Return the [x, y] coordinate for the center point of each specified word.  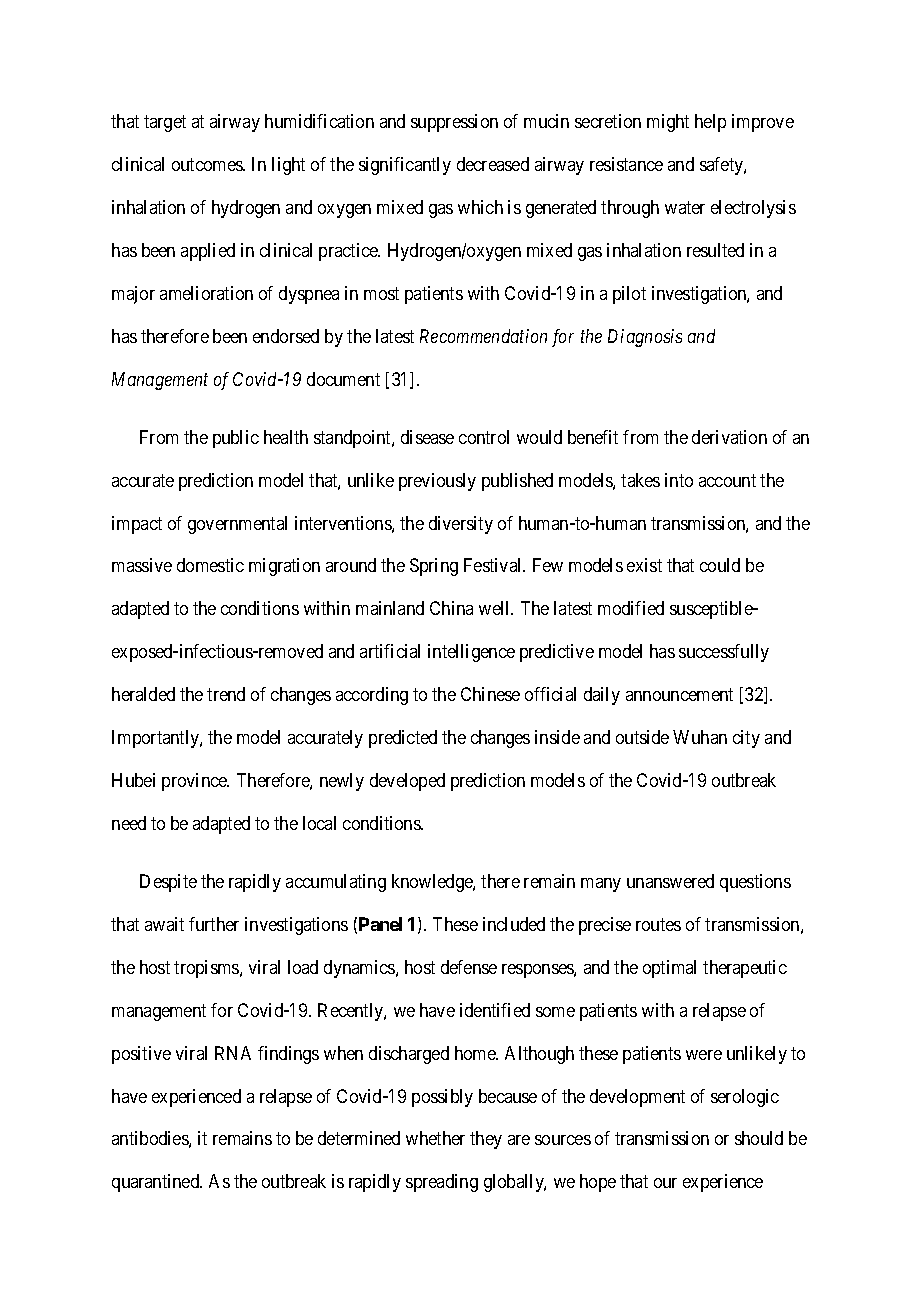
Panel [380, 924]
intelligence [471, 653]
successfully [724, 653]
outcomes [208, 164]
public [236, 439]
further [214, 924]
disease [427, 437]
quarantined [157, 1183]
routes [658, 924]
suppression [454, 123]
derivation [729, 437]
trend [226, 694]
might [668, 123]
